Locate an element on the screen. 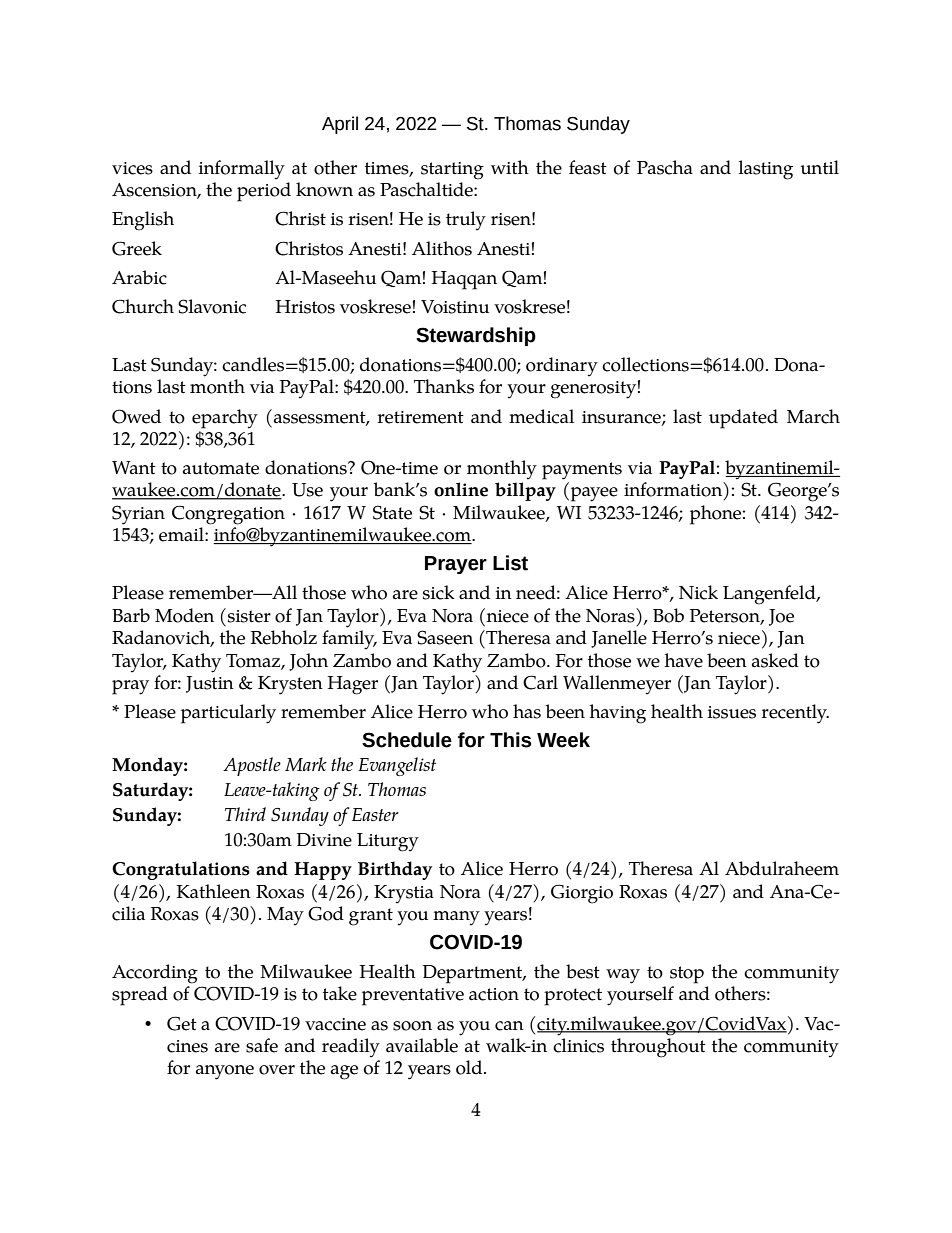  until is located at coordinates (819, 167).
